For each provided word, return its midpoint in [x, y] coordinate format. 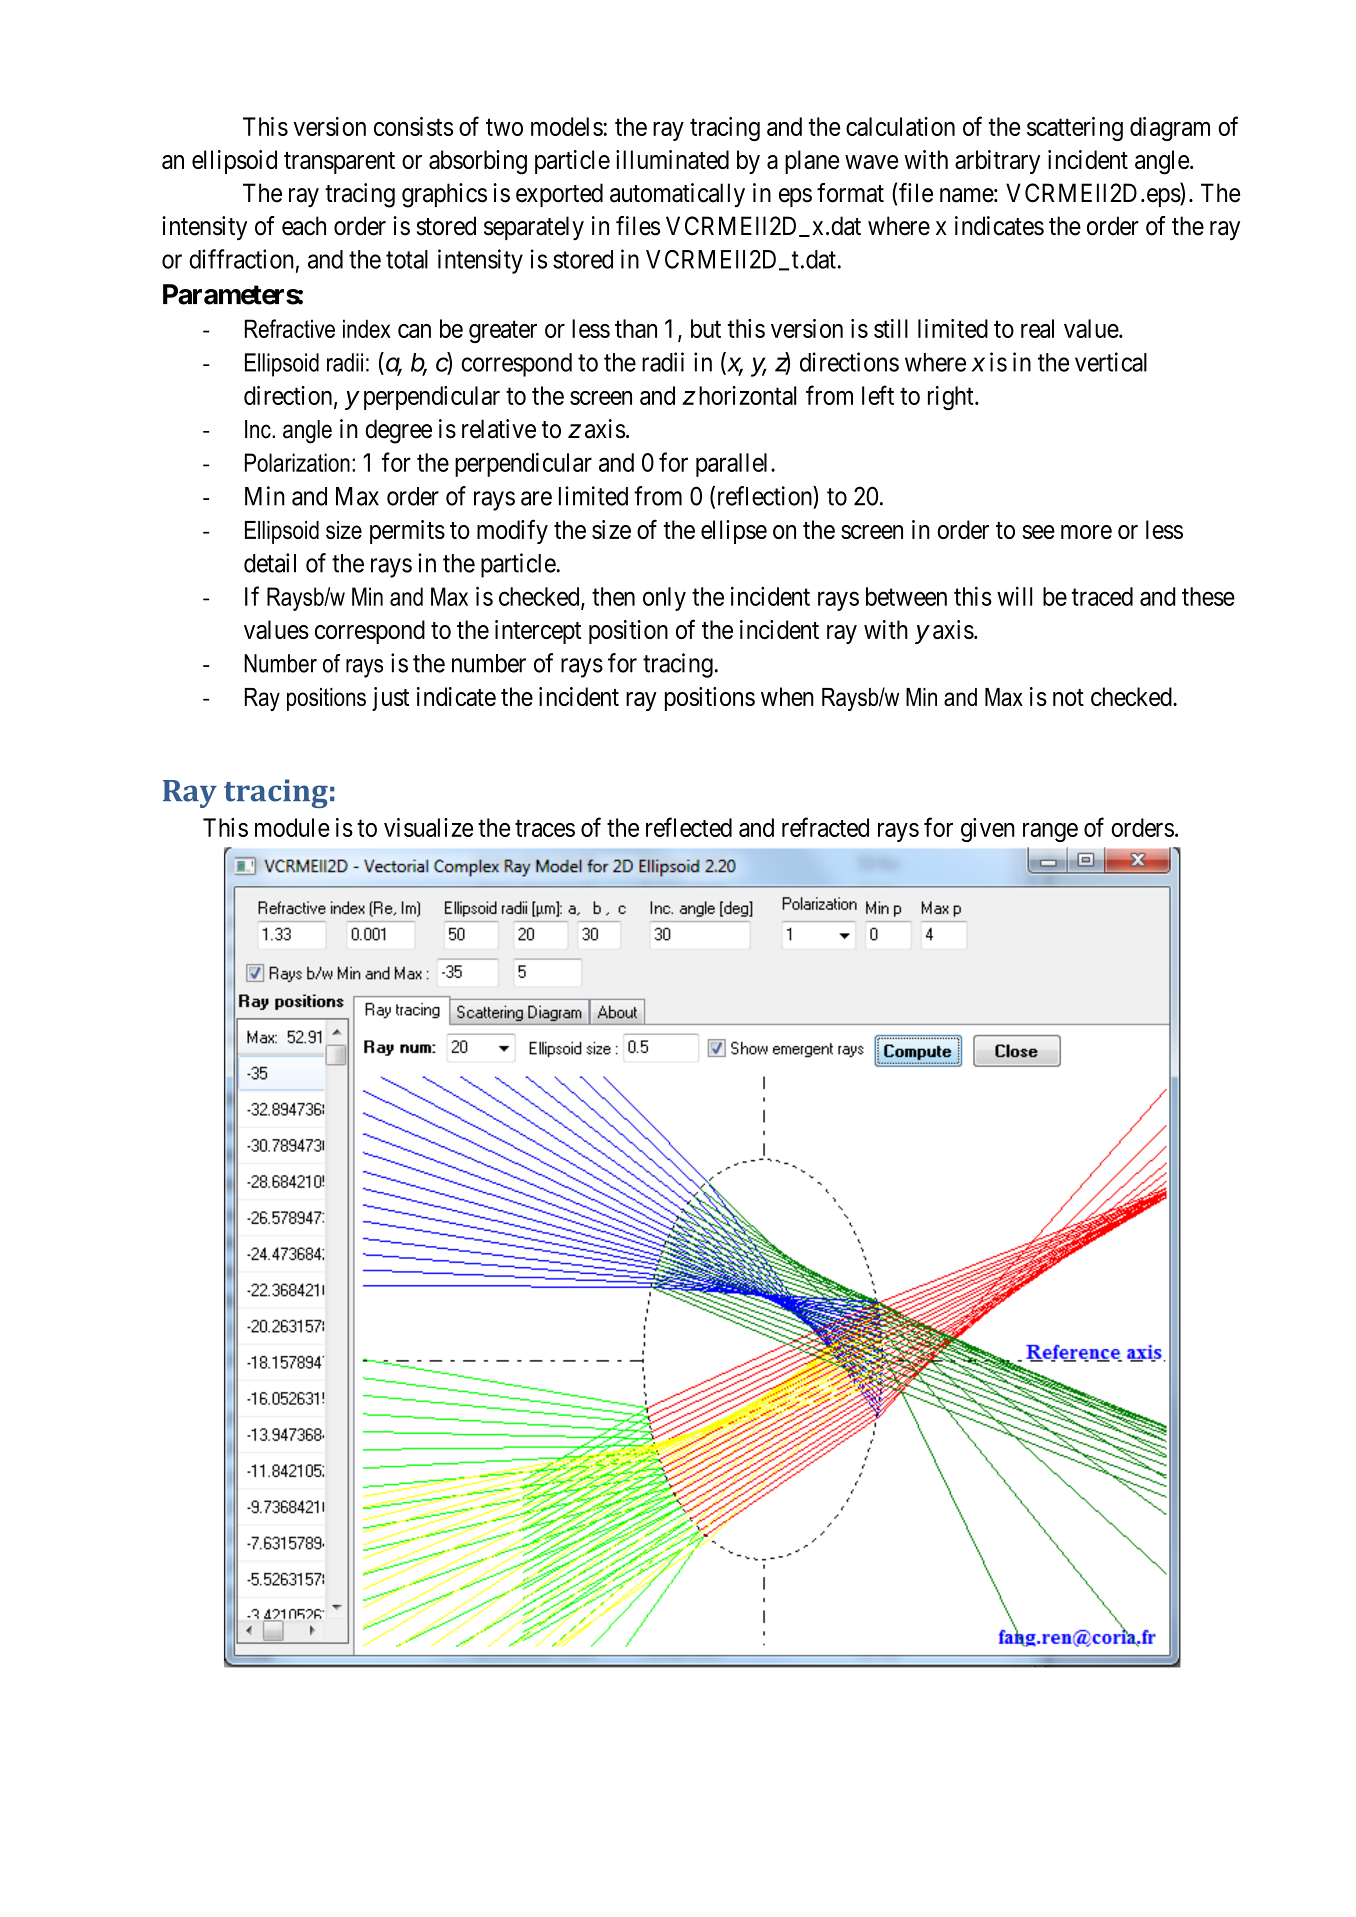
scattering [1075, 129]
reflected [689, 827]
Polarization [297, 462]
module [292, 827]
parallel [734, 465]
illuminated [672, 159]
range [1050, 832]
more [1086, 532]
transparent [339, 163]
